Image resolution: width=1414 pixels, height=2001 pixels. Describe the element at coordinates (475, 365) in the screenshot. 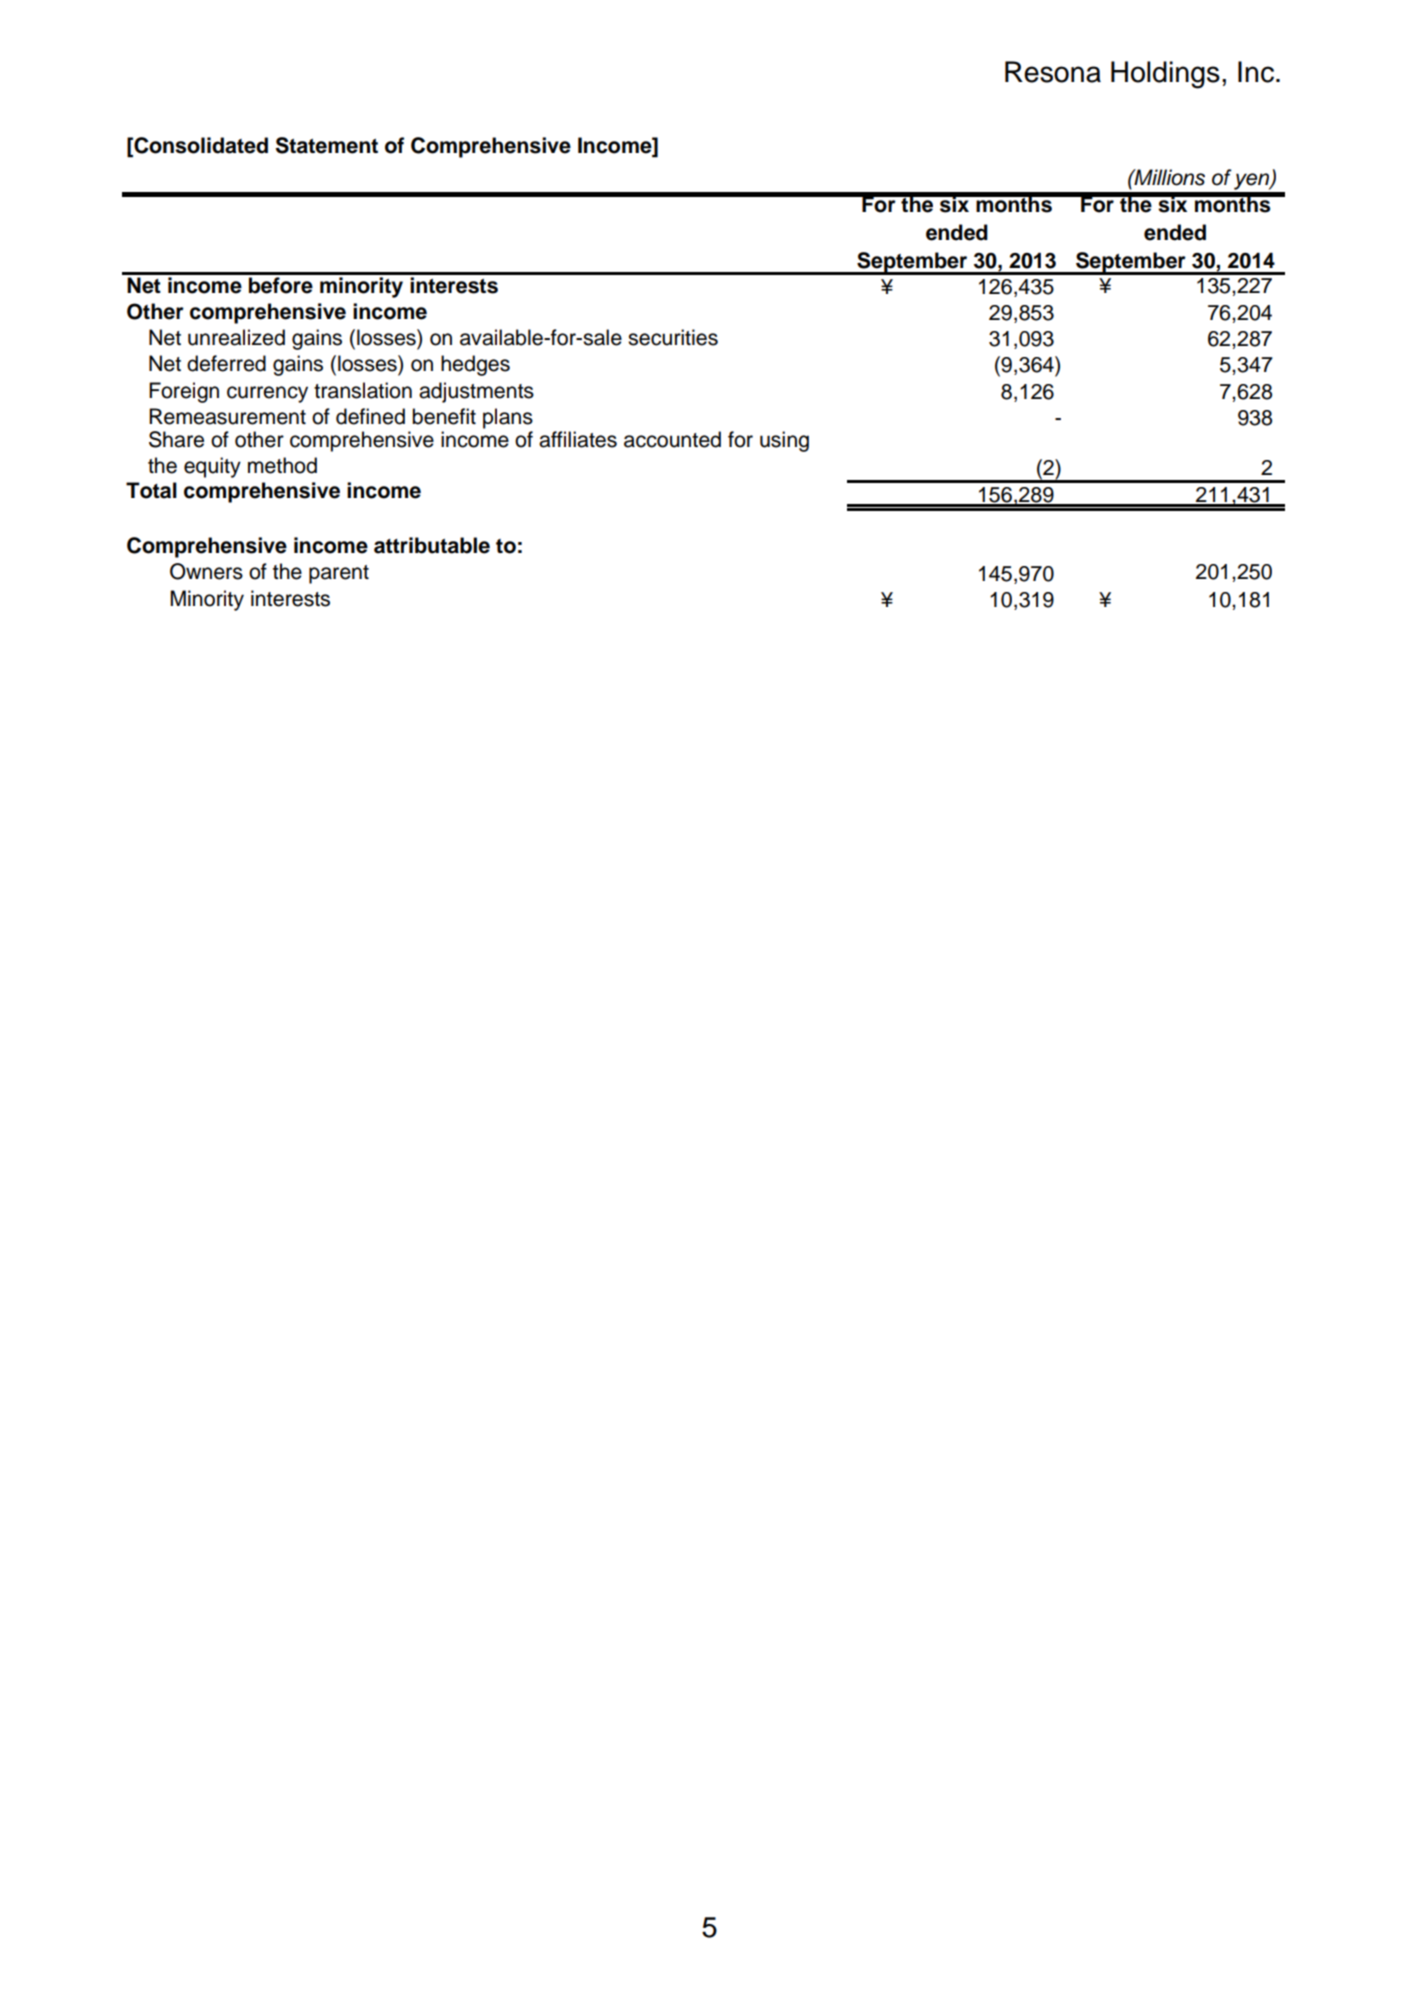

I see `hedges` at that location.
